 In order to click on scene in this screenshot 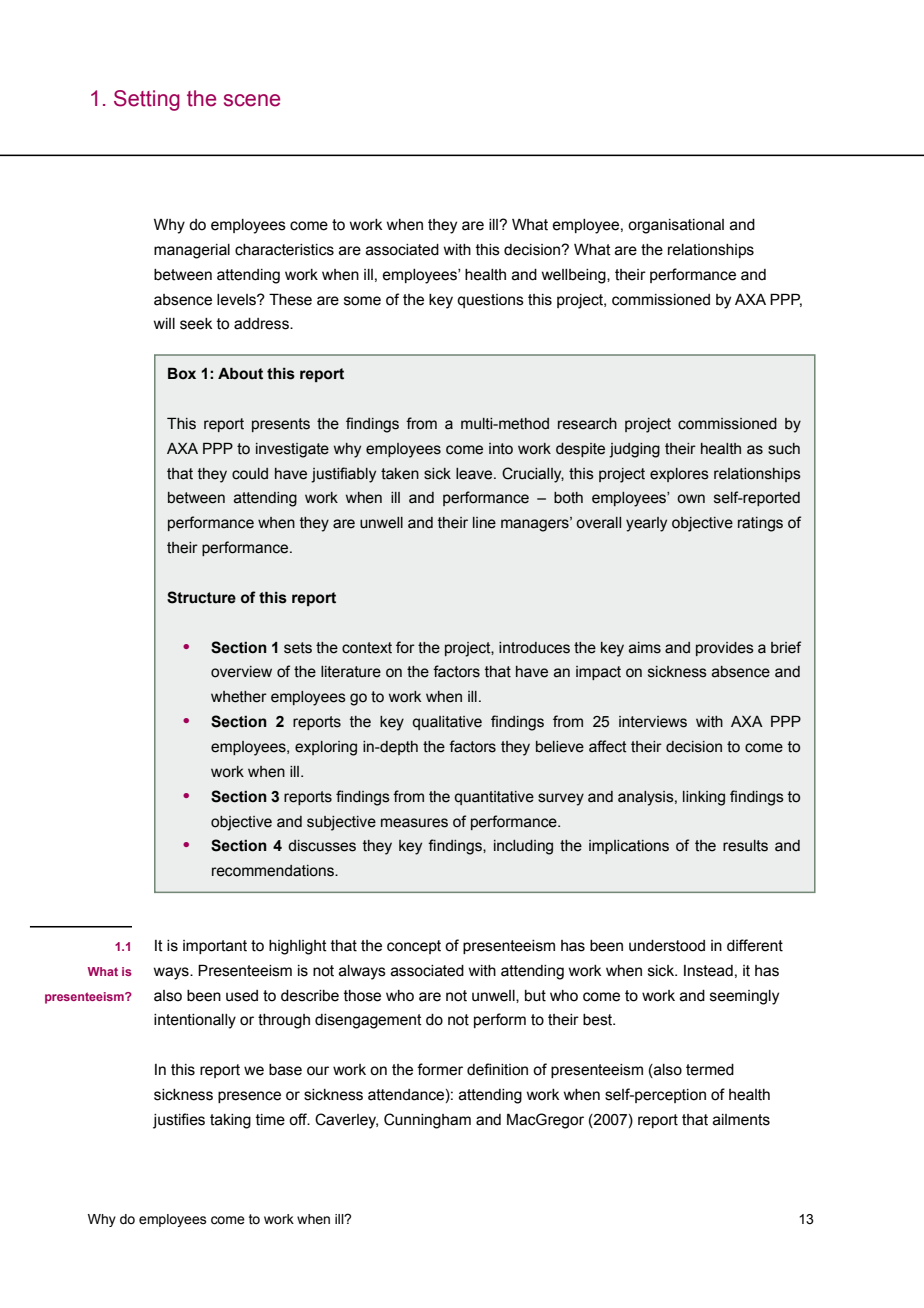, I will do `click(252, 100)`.
